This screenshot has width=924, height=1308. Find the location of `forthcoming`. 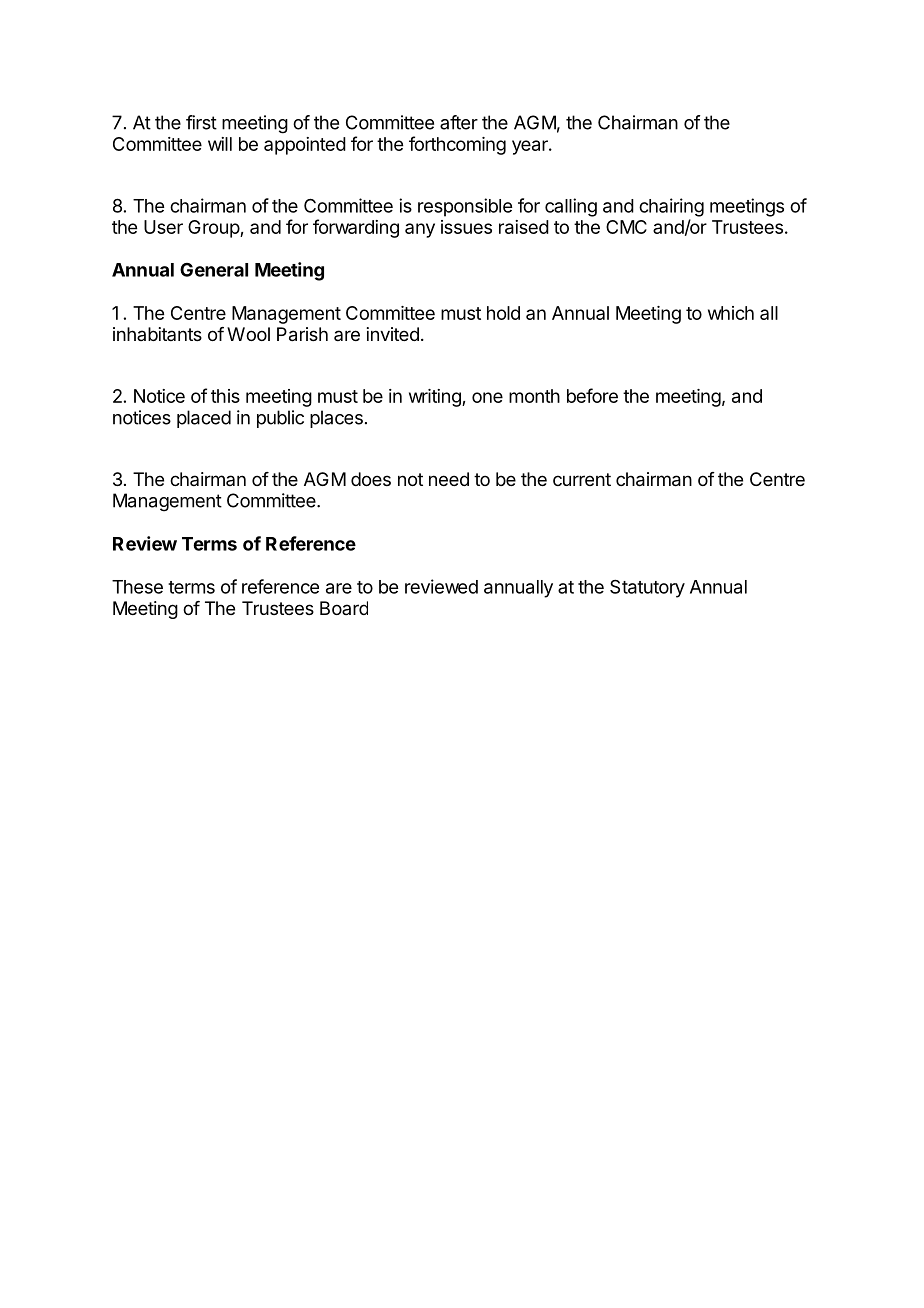

forthcoming is located at coordinates (457, 145).
